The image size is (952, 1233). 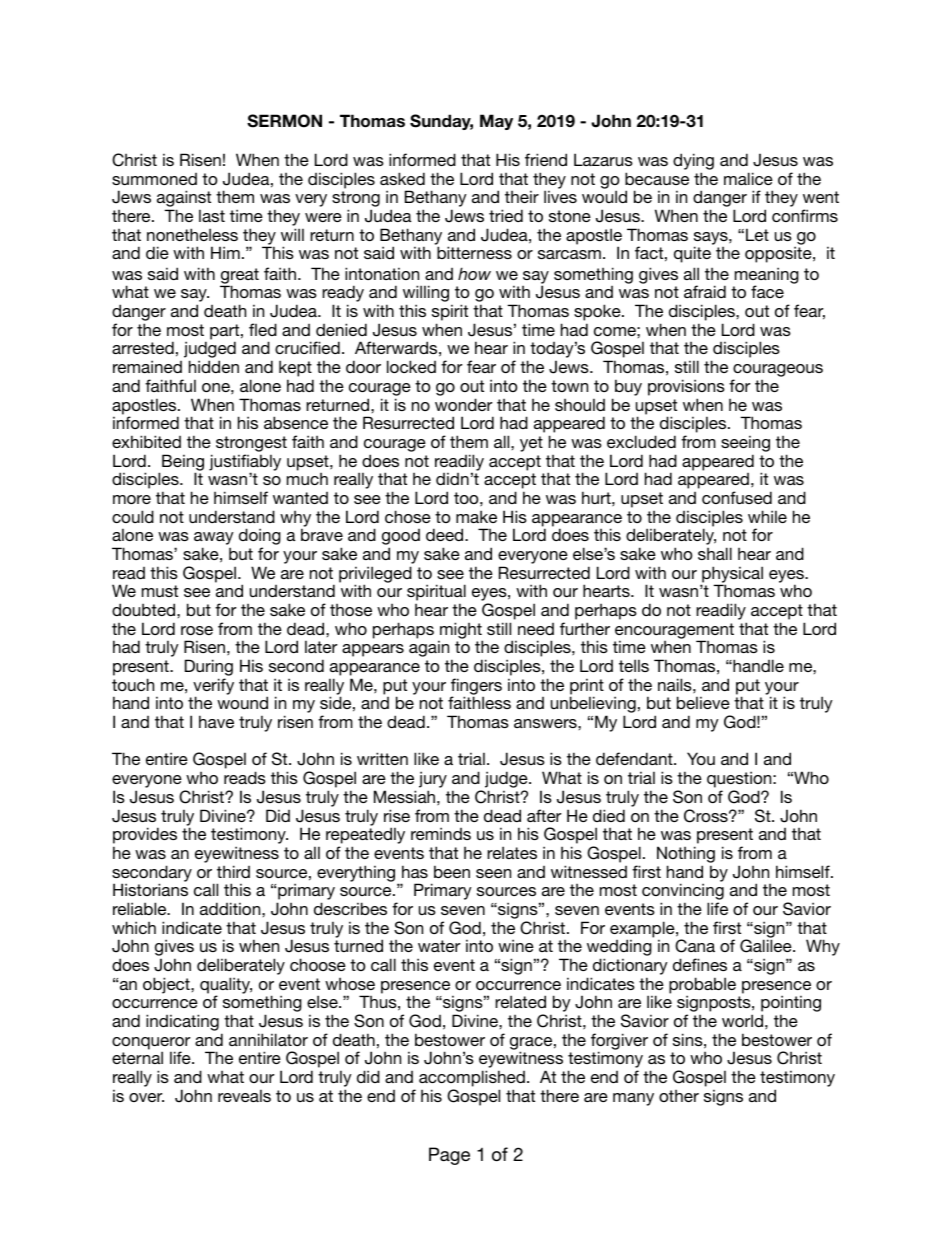 I want to click on hidden, so click(x=214, y=366).
